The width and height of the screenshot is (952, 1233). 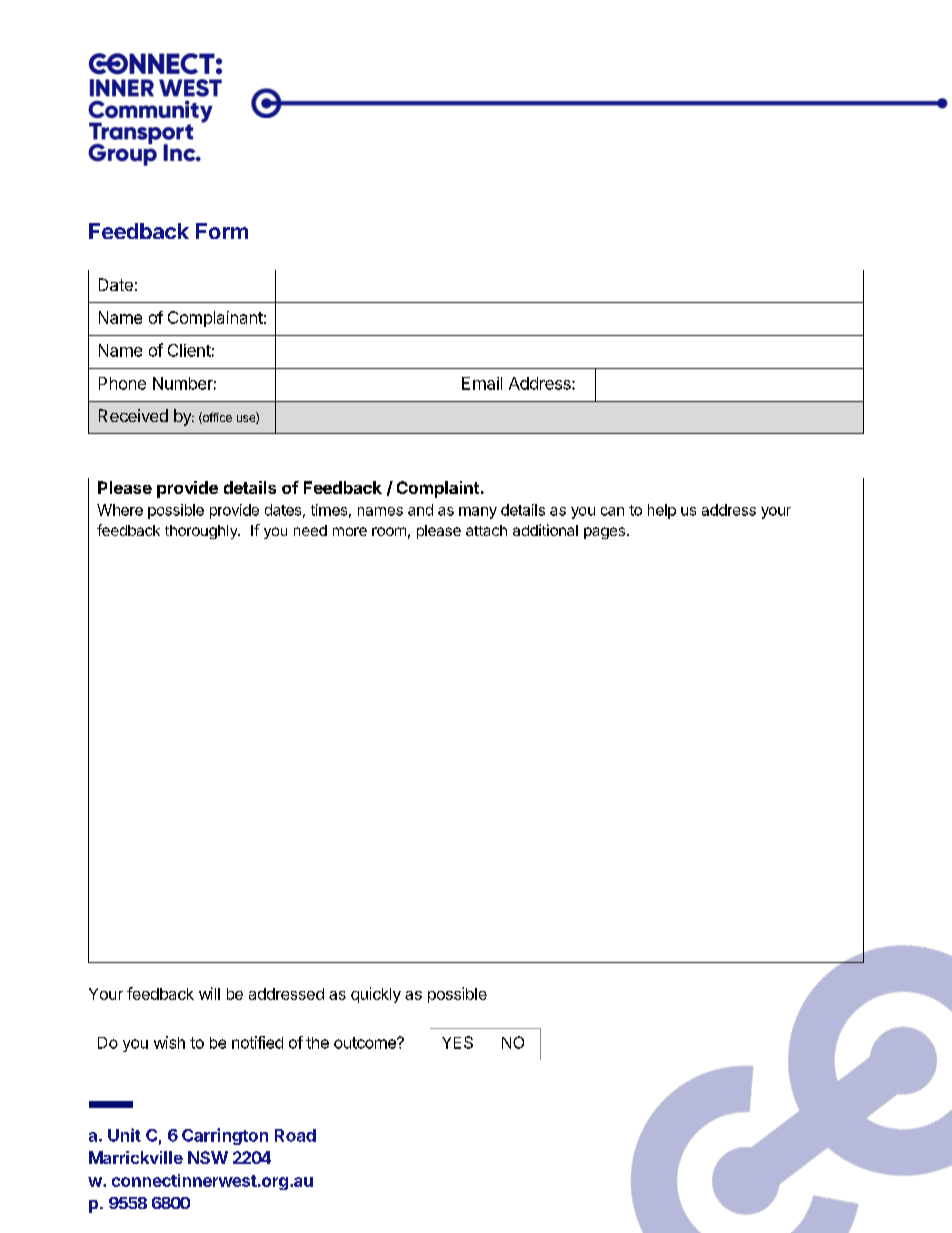 What do you see at coordinates (612, 511) in the screenshot?
I see `can` at bounding box center [612, 511].
